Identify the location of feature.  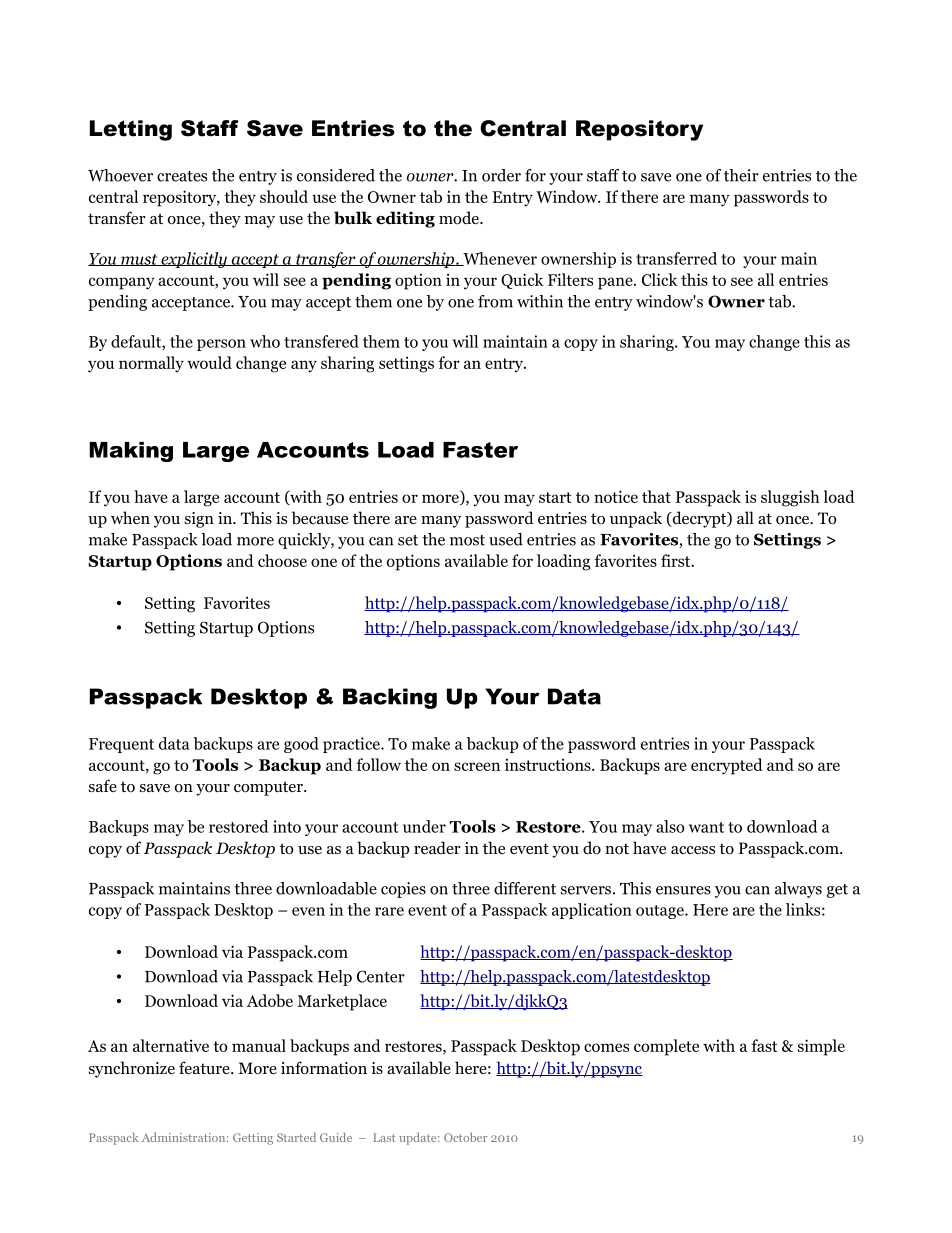
(205, 1067).
